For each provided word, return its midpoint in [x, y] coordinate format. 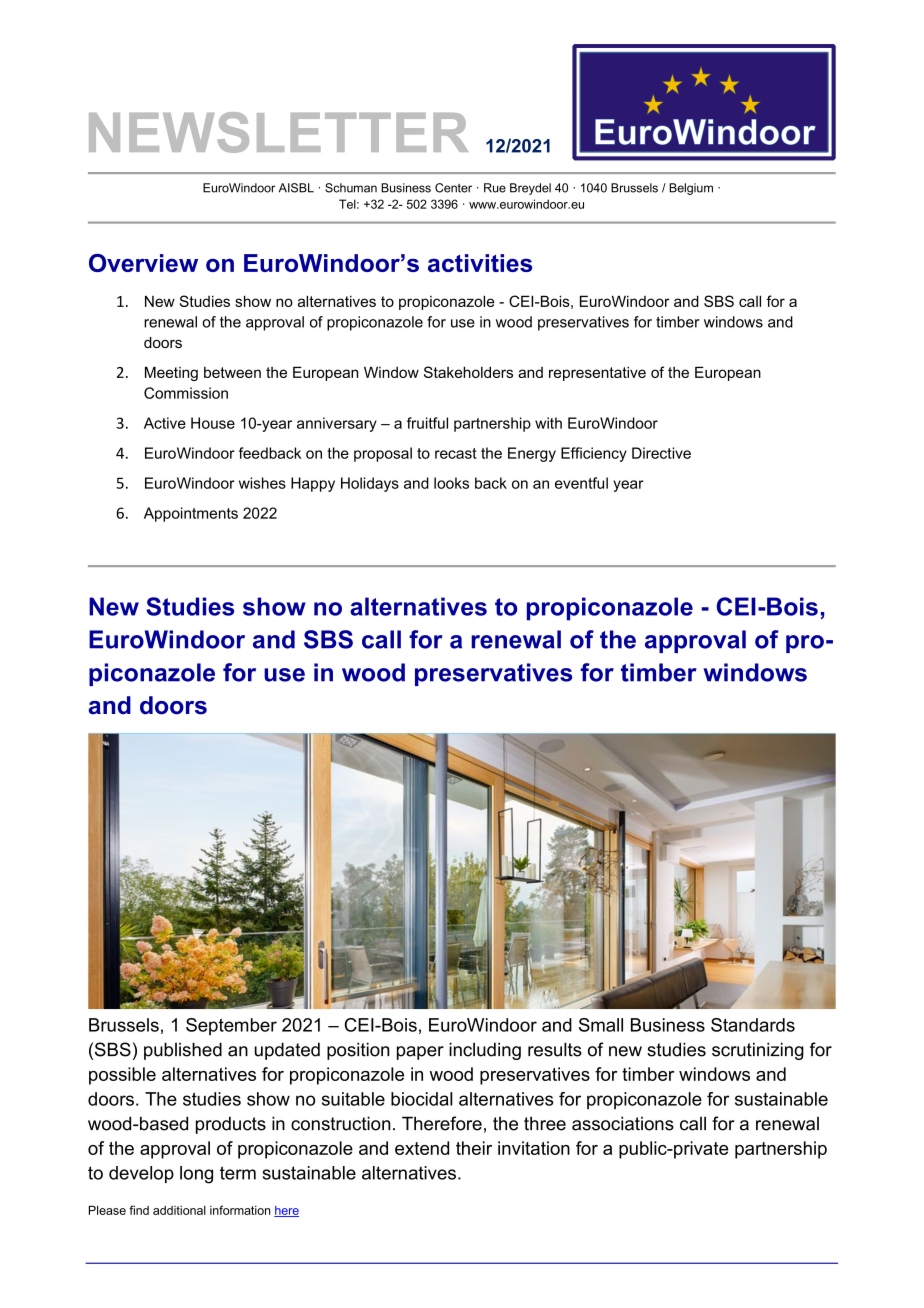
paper [420, 1053]
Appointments [191, 514]
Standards [753, 1025]
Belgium [691, 189]
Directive [661, 453]
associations [623, 1123]
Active [165, 423]
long [196, 1175]
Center [453, 188]
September [231, 1026]
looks [451, 483]
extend [422, 1148]
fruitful [427, 423]
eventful [581, 483]
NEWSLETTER [278, 132]
